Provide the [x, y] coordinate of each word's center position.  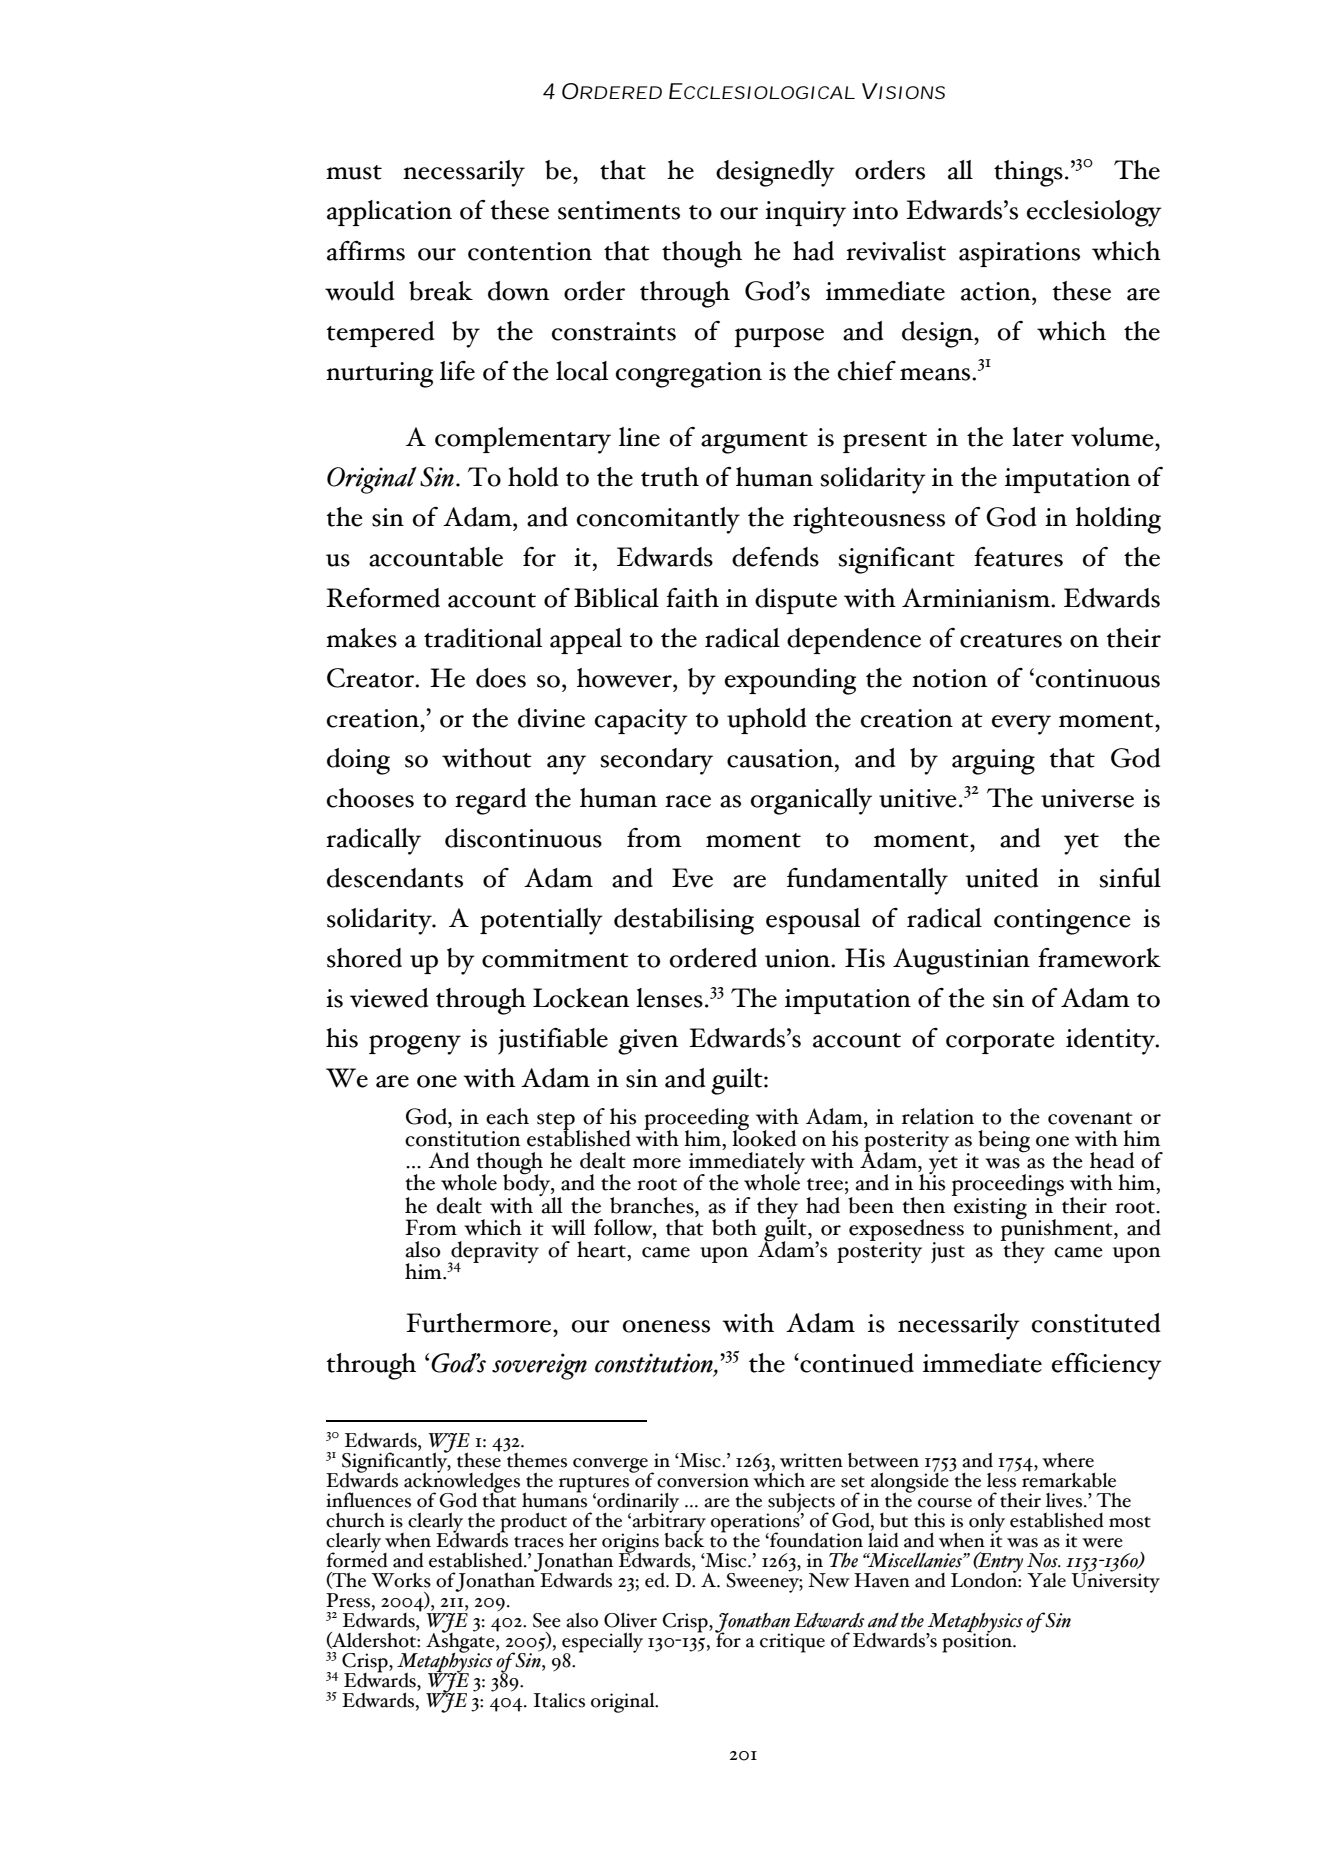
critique [792, 1643]
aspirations [1019, 254]
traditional [483, 638]
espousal [813, 921]
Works [401, 1580]
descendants [395, 878]
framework [1099, 958]
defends [775, 557]
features [1018, 557]
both [734, 1227]
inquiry [805, 214]
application [389, 213]
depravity [494, 1253]
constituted [1096, 1323]
